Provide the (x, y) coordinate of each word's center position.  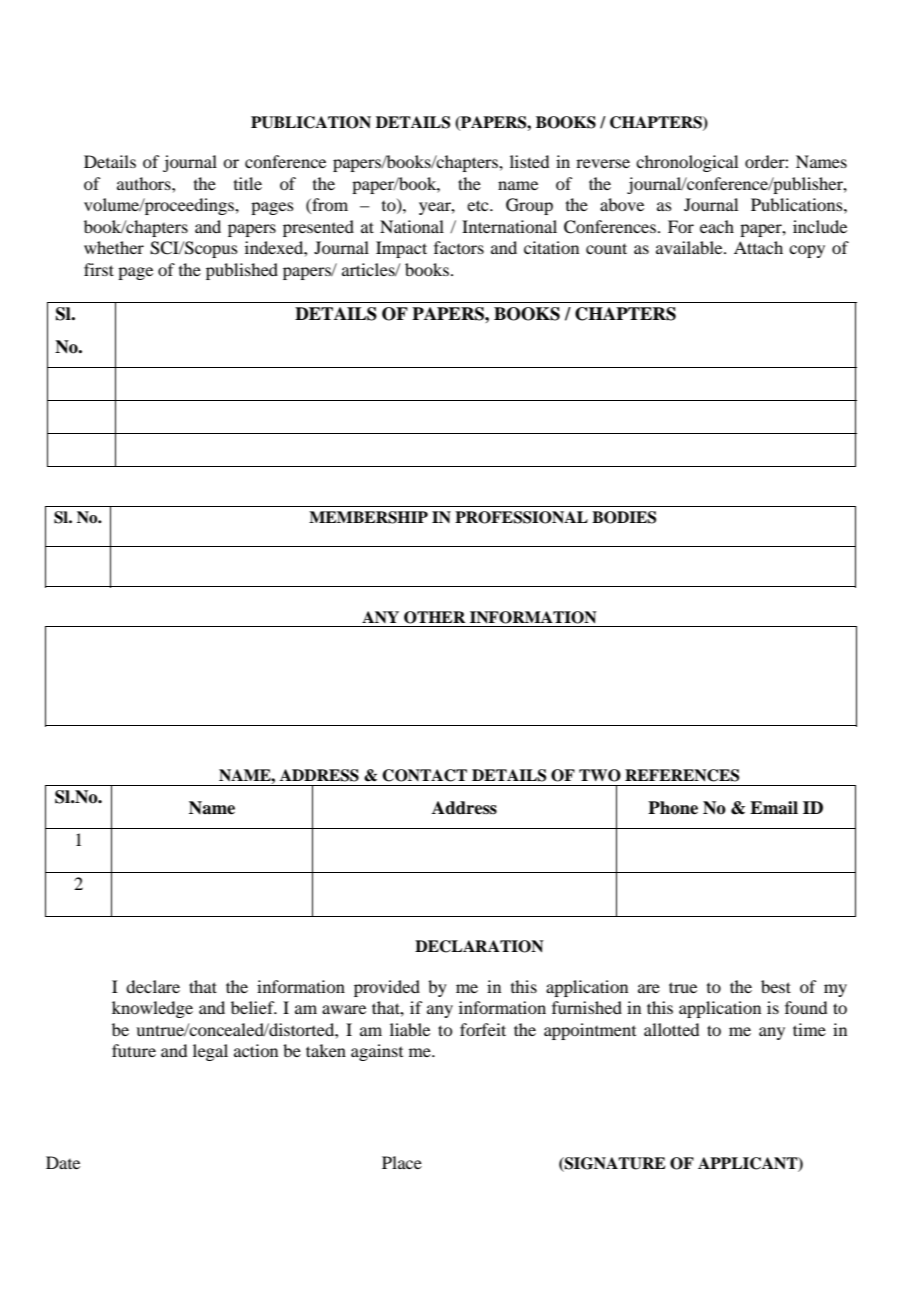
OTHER (434, 617)
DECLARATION (479, 946)
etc (479, 205)
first (99, 269)
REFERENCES (682, 775)
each (717, 226)
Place (402, 1162)
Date (63, 1162)
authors (145, 183)
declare (153, 986)
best (776, 986)
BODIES (624, 517)
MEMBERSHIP (368, 517)
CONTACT (424, 775)
